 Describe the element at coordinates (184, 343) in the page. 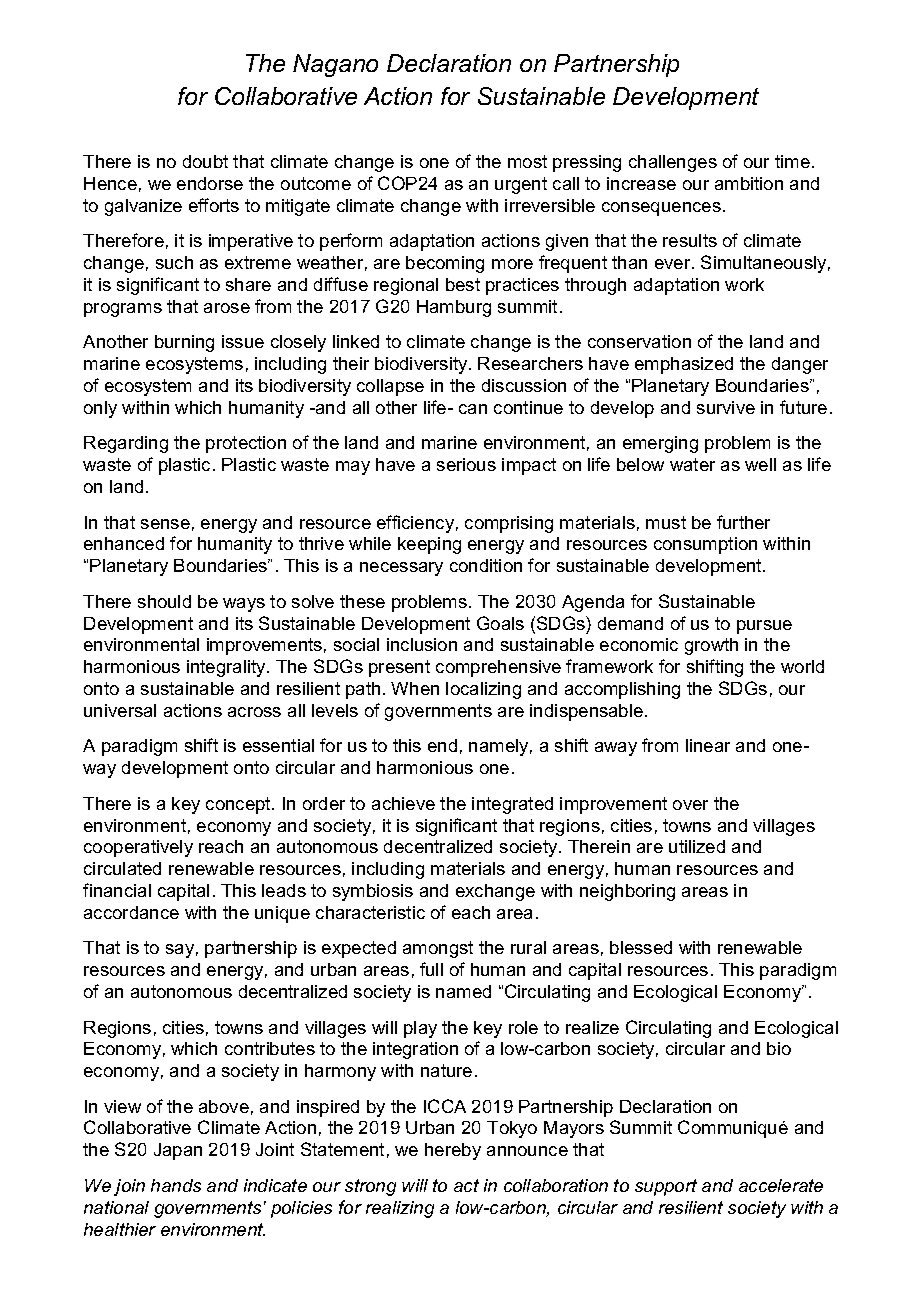

I see `burning` at that location.
